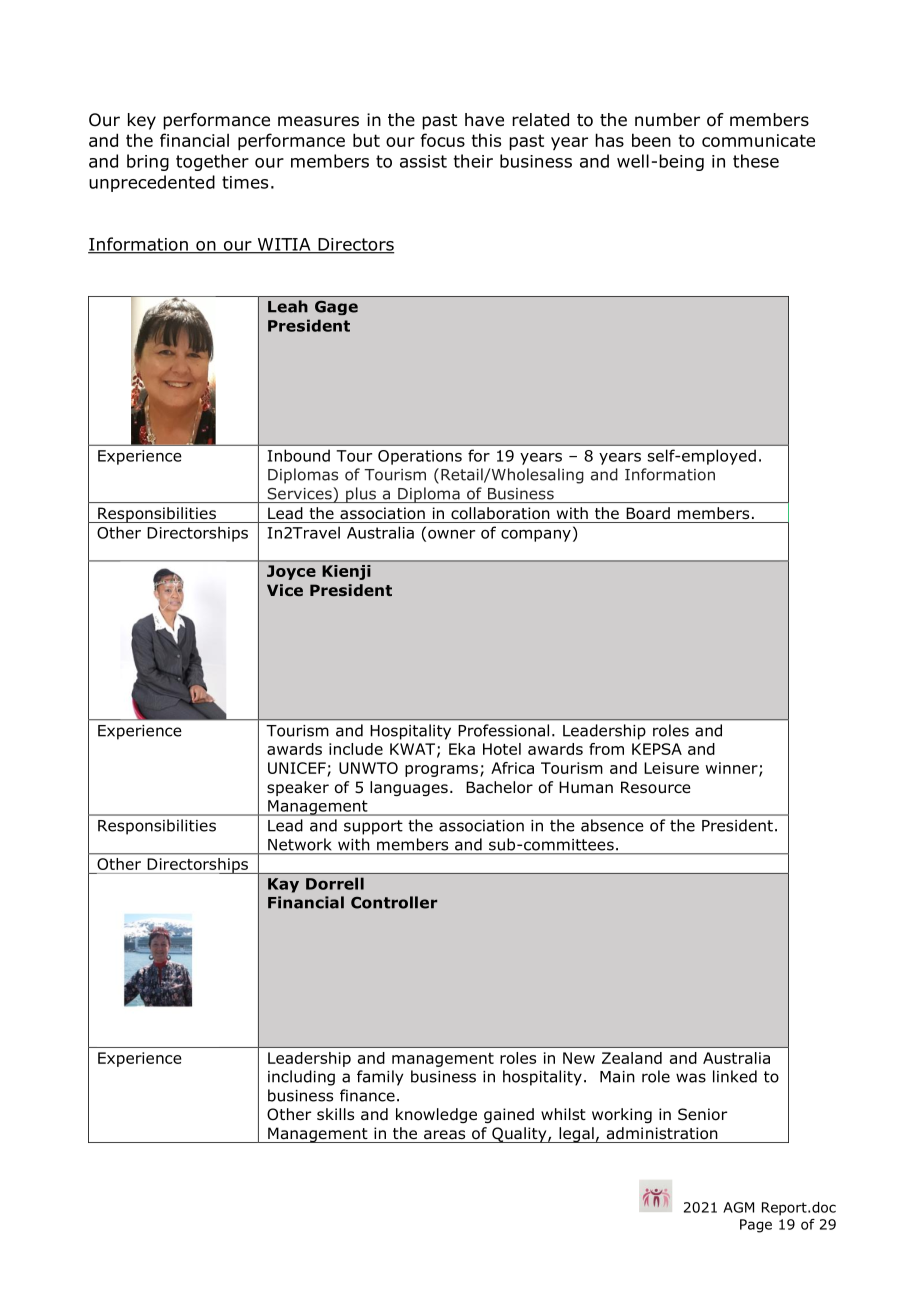  Describe the element at coordinates (212, 162) in the page. I see `together` at that location.
